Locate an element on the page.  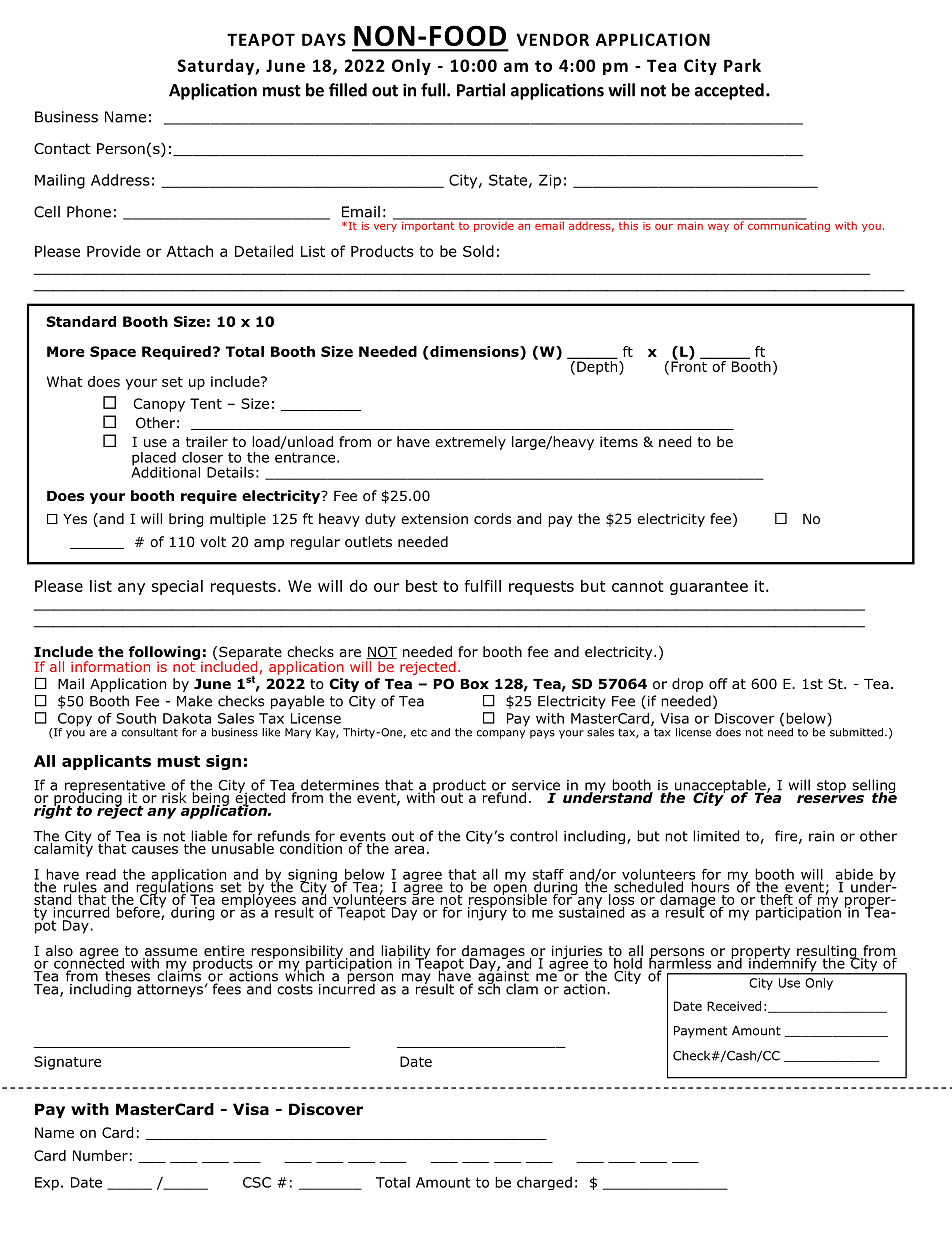
full is located at coordinates (434, 90).
